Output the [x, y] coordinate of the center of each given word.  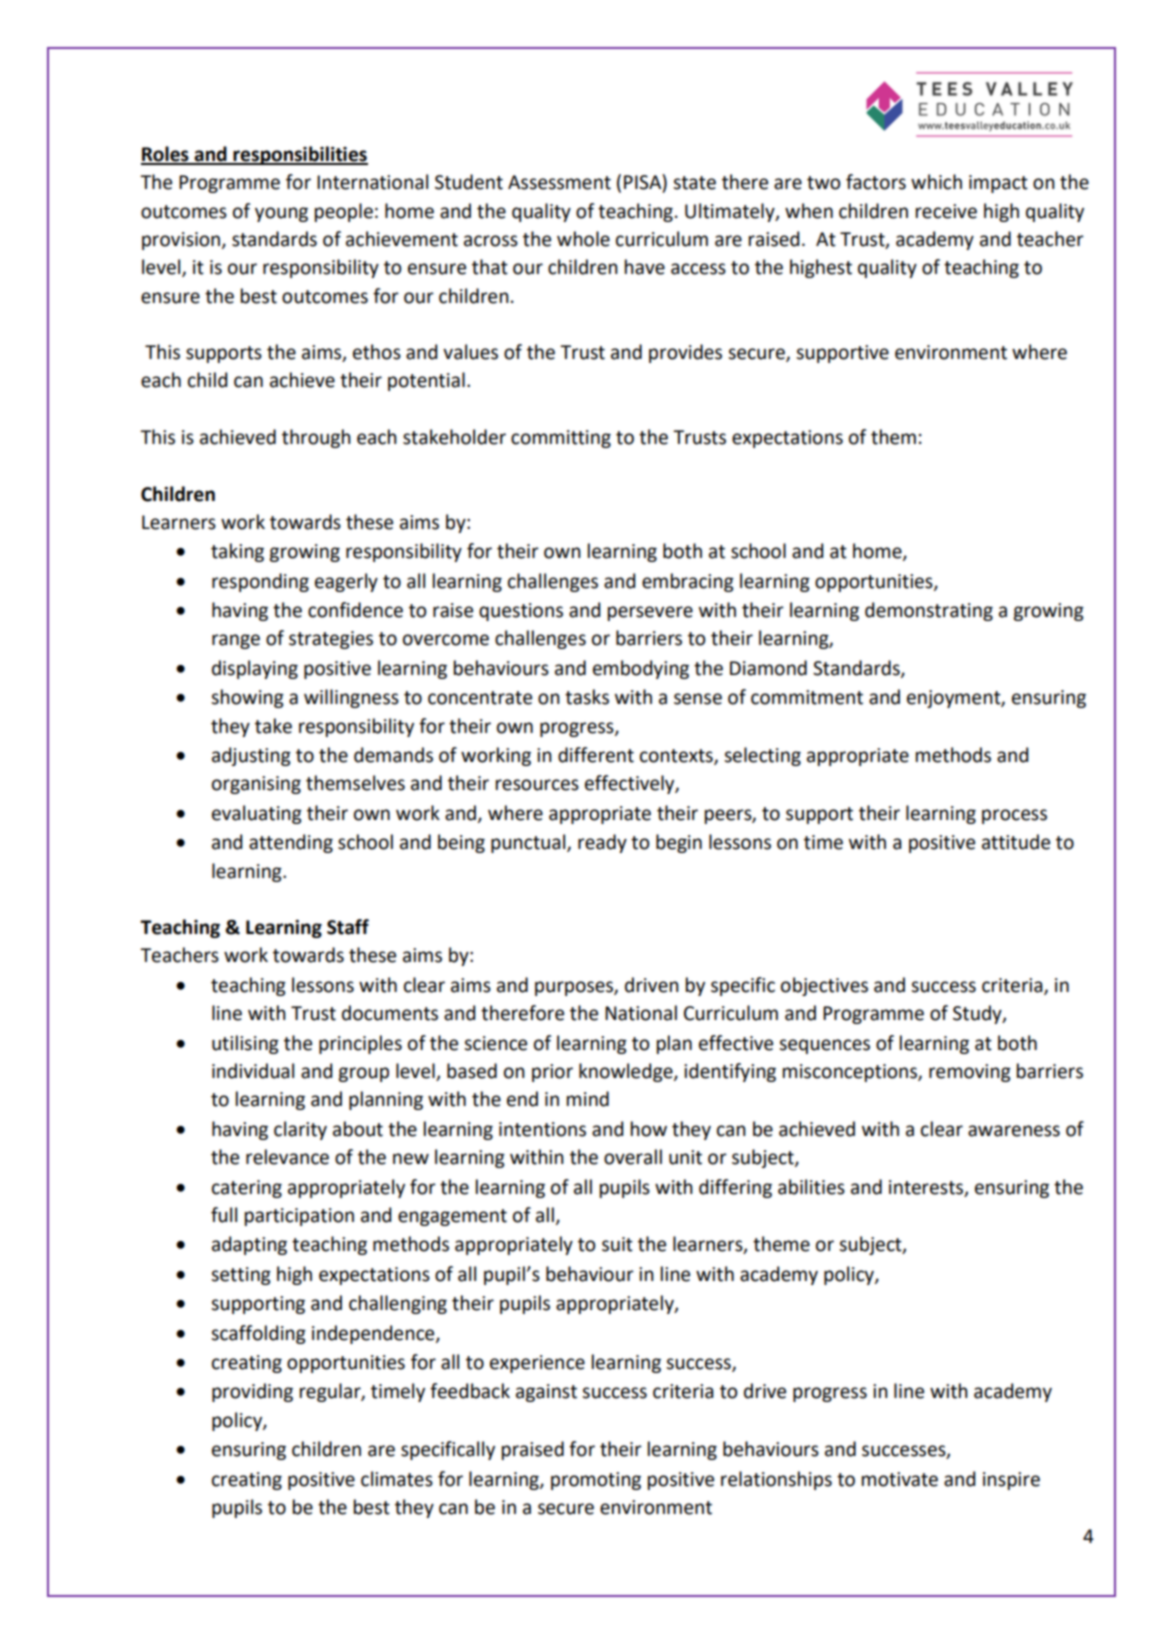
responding [260, 582]
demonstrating [929, 611]
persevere [650, 613]
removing [970, 1073]
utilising [245, 1044]
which [936, 182]
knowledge [627, 1072]
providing [252, 1392]
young [281, 214]
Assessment [559, 182]
